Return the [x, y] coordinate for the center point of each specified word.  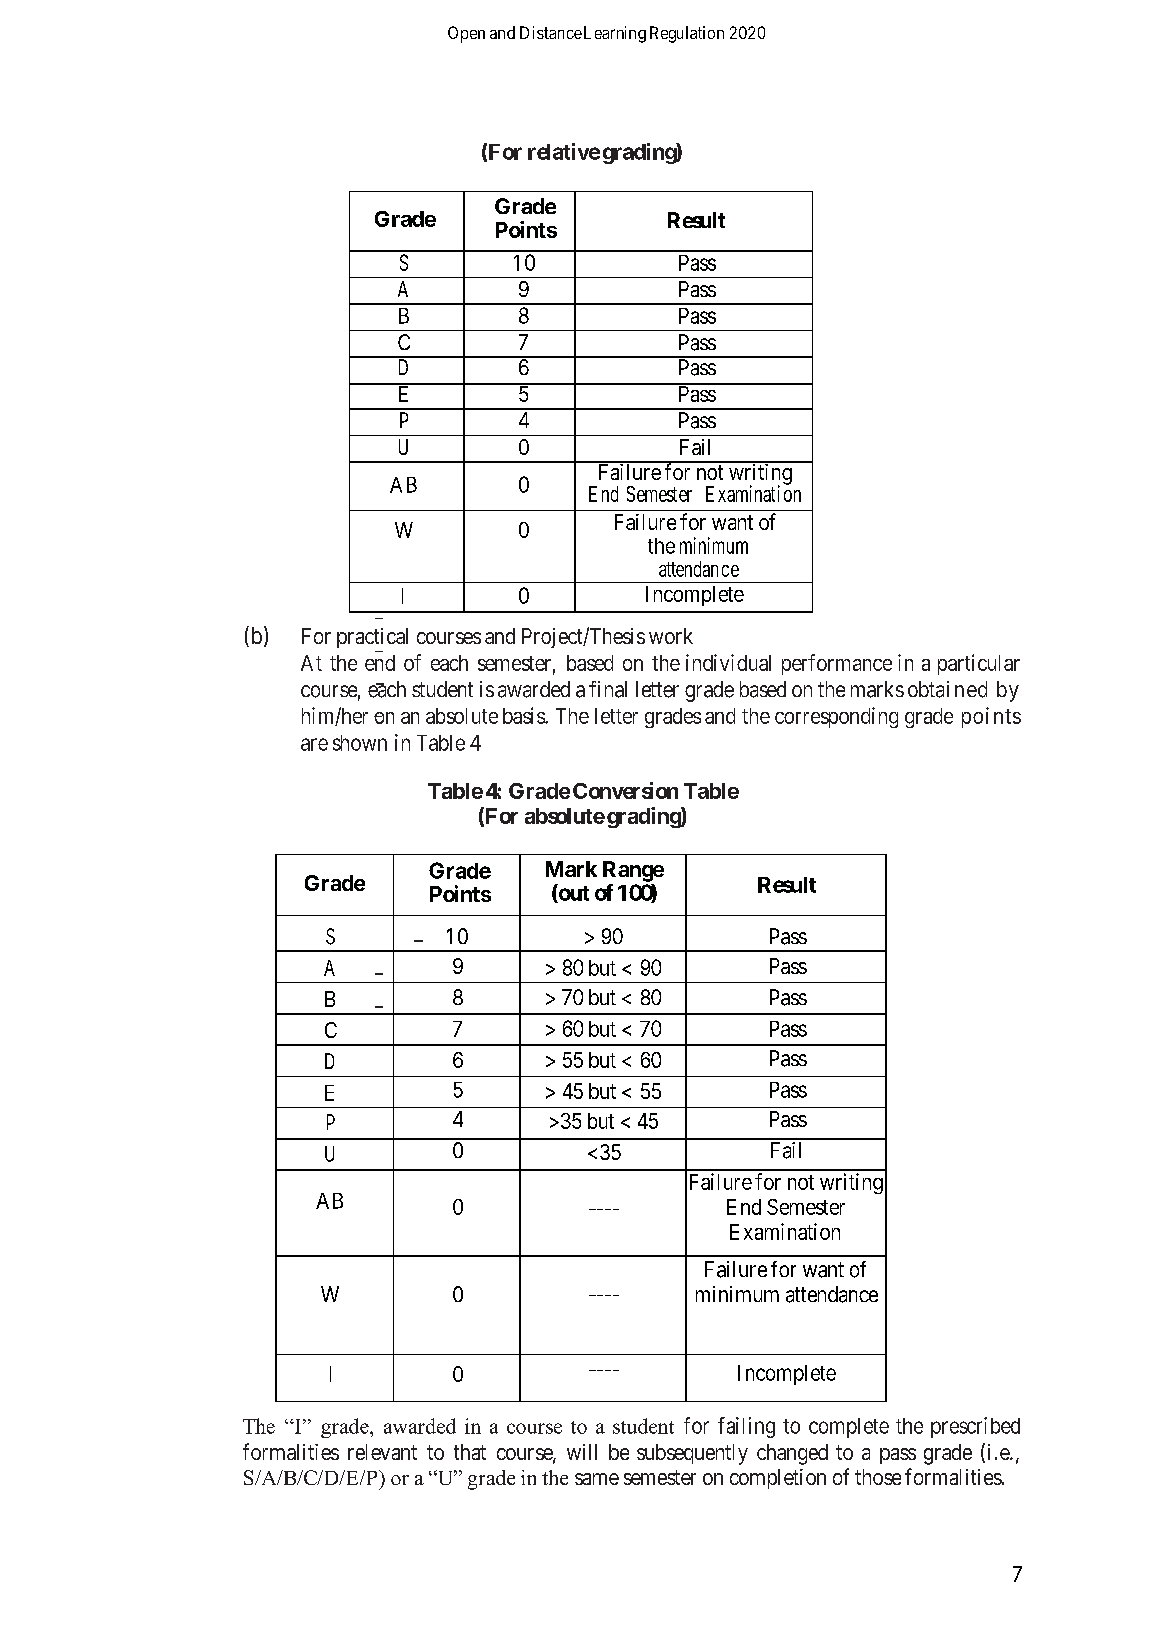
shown [360, 743]
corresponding [836, 717]
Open [466, 34]
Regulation [687, 34]
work [671, 636]
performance [837, 664]
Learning [615, 34]
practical [372, 638]
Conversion [625, 790]
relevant [382, 1452]
